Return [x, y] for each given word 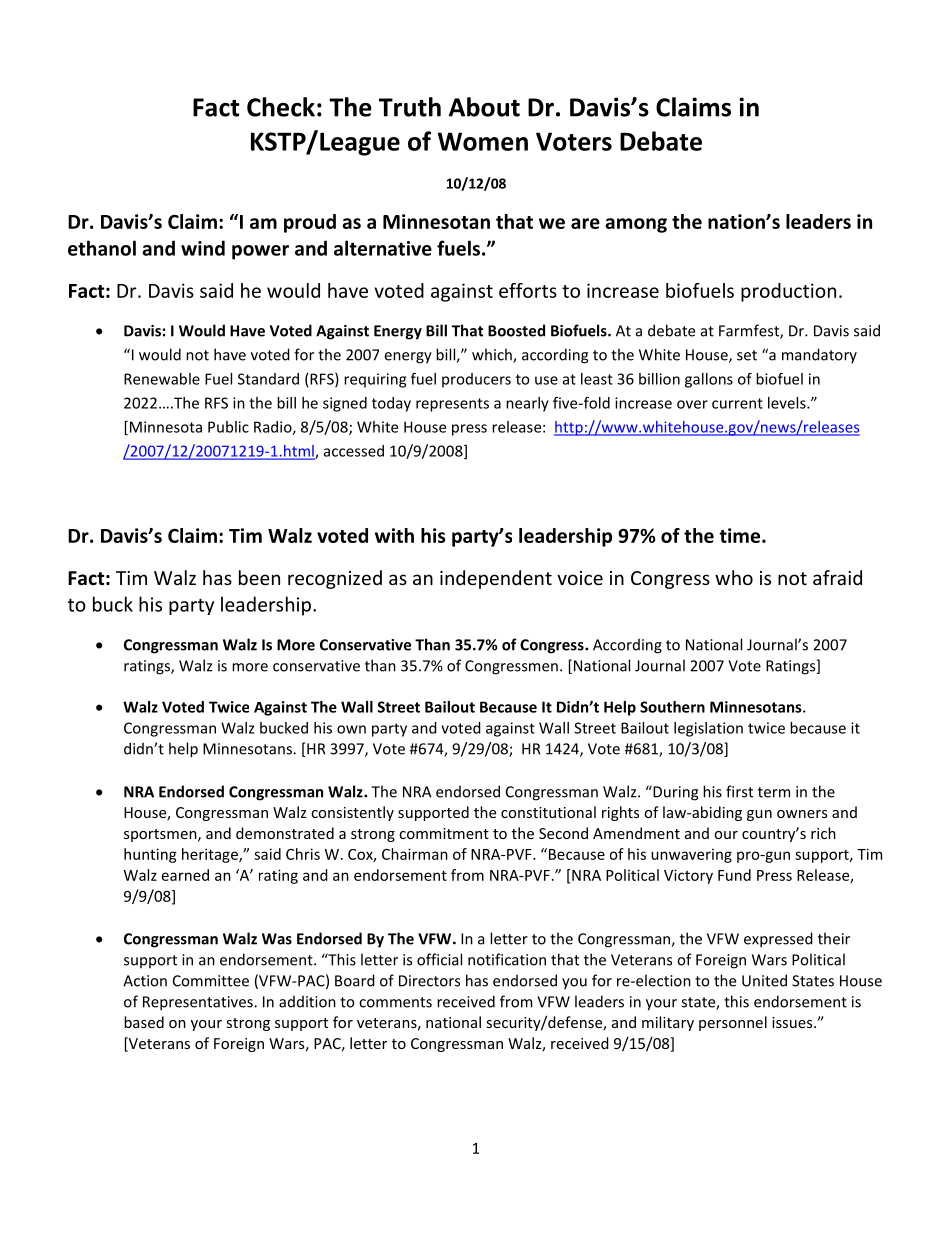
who [734, 577]
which [493, 355]
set [747, 355]
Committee [211, 981]
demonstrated [285, 833]
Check [281, 107]
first [739, 791]
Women [483, 141]
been [259, 577]
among [636, 225]
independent [496, 579]
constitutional [548, 812]
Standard [268, 379]
